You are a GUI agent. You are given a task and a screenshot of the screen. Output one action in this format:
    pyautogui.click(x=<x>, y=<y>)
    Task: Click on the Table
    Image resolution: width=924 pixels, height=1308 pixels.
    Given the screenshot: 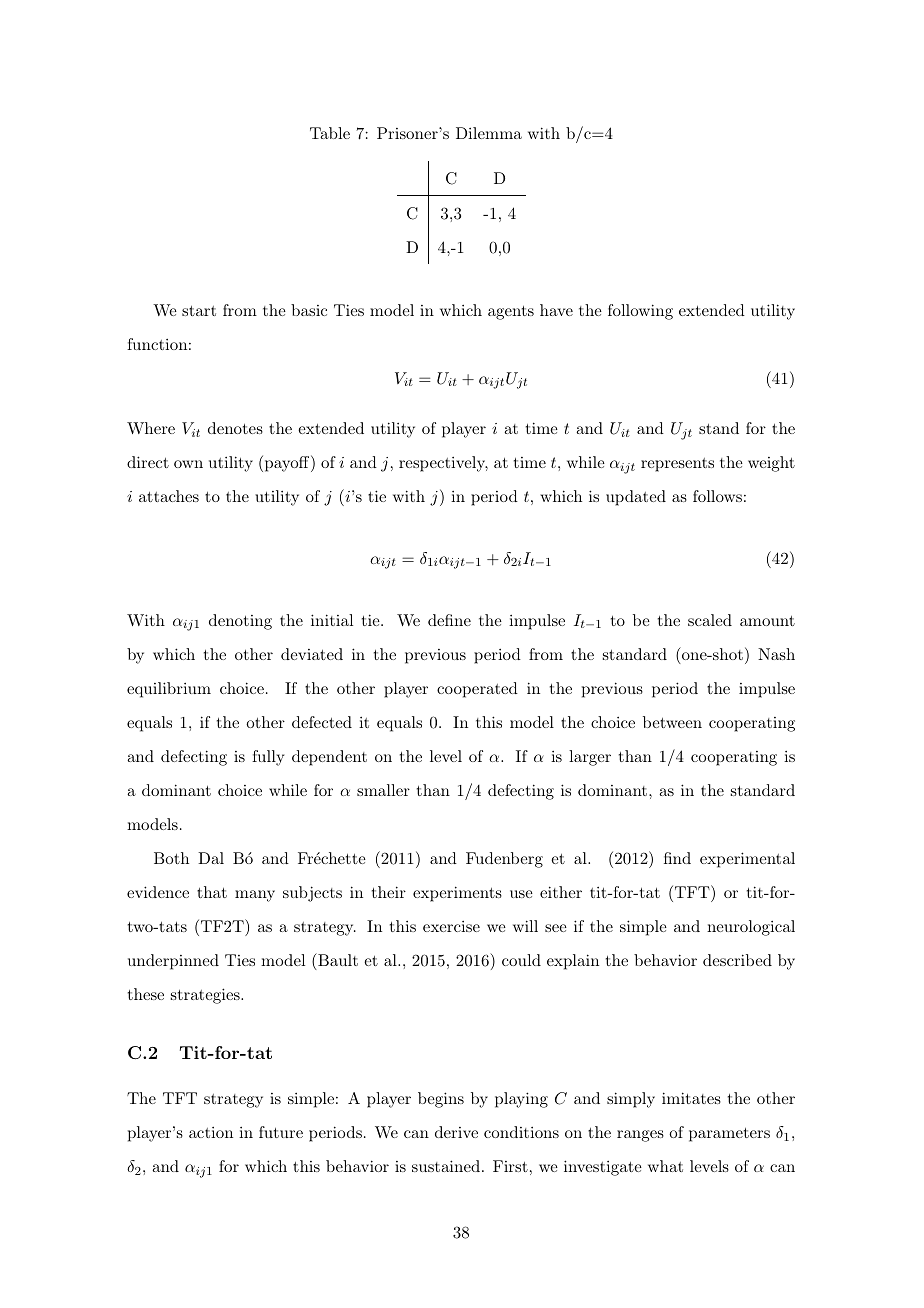 What is the action you would take?
    pyautogui.click(x=330, y=133)
